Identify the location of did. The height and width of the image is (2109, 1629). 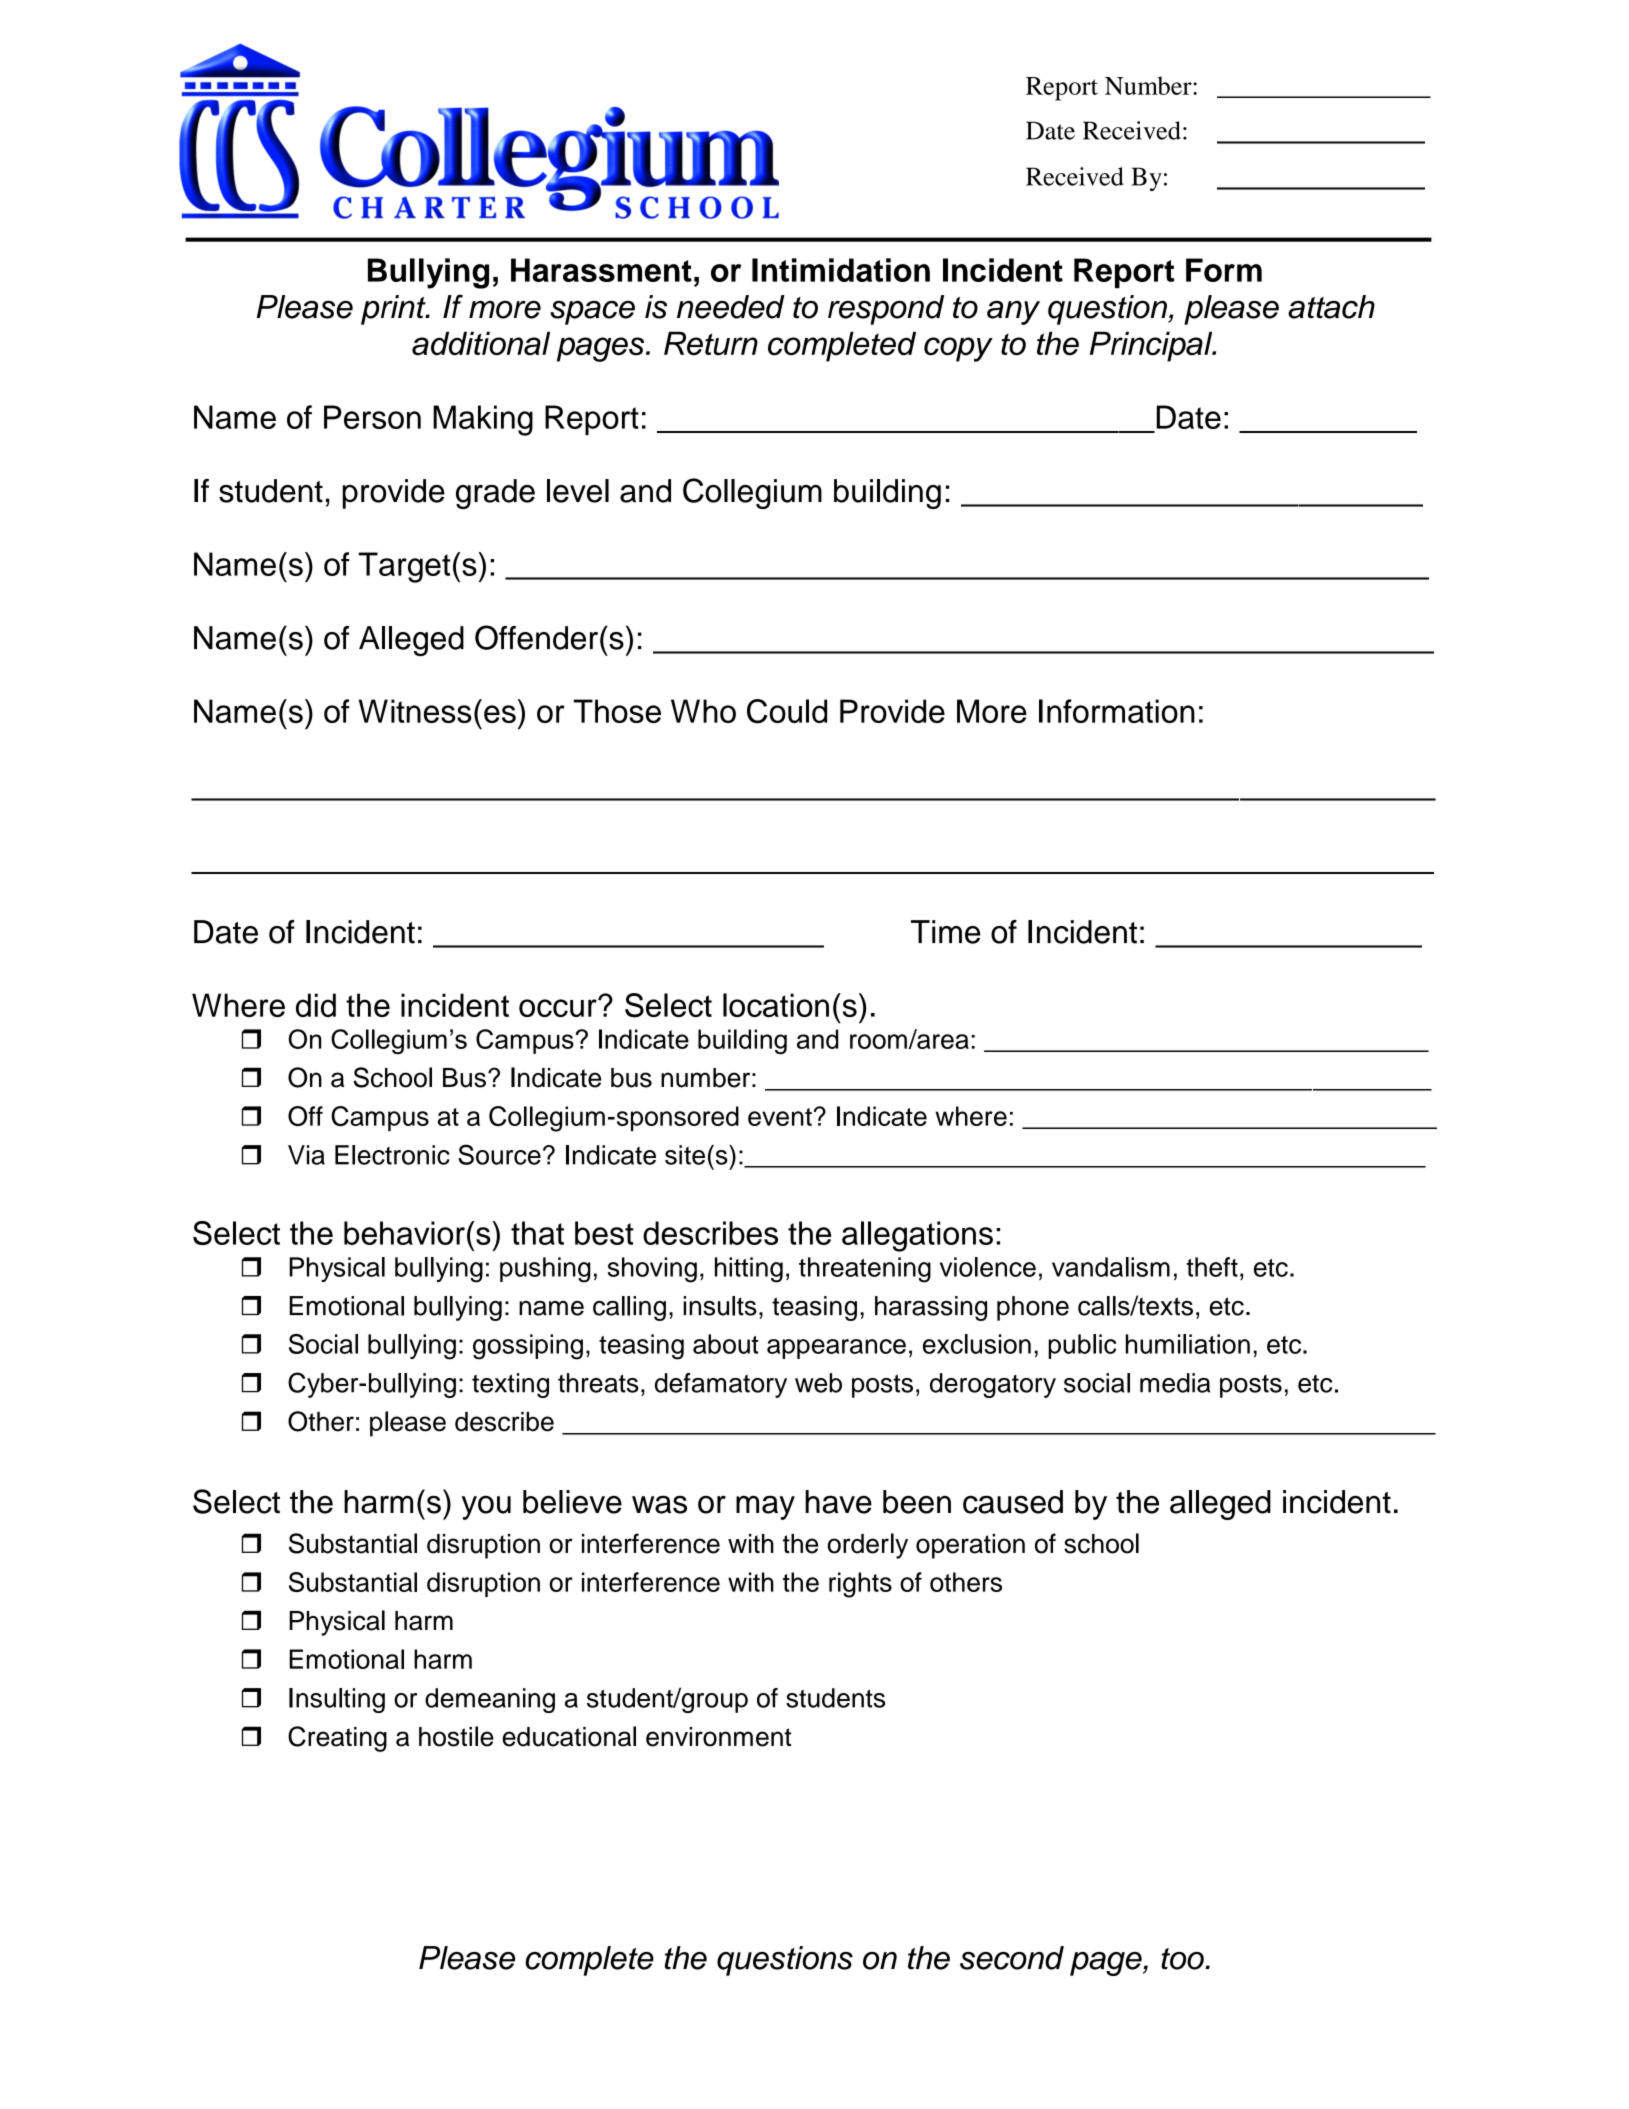
(316, 1005).
